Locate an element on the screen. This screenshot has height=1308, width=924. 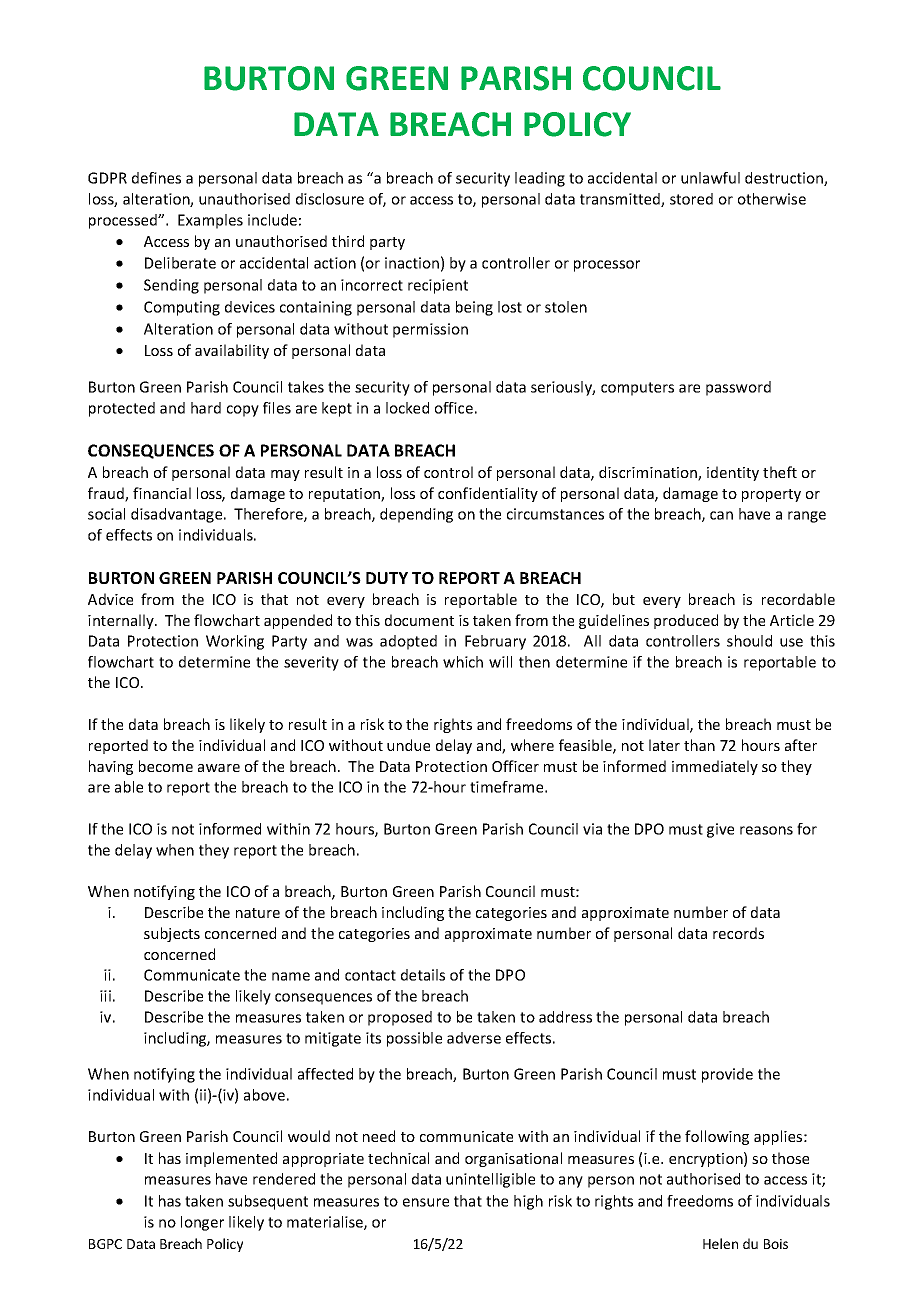
details is located at coordinates (423, 975).
